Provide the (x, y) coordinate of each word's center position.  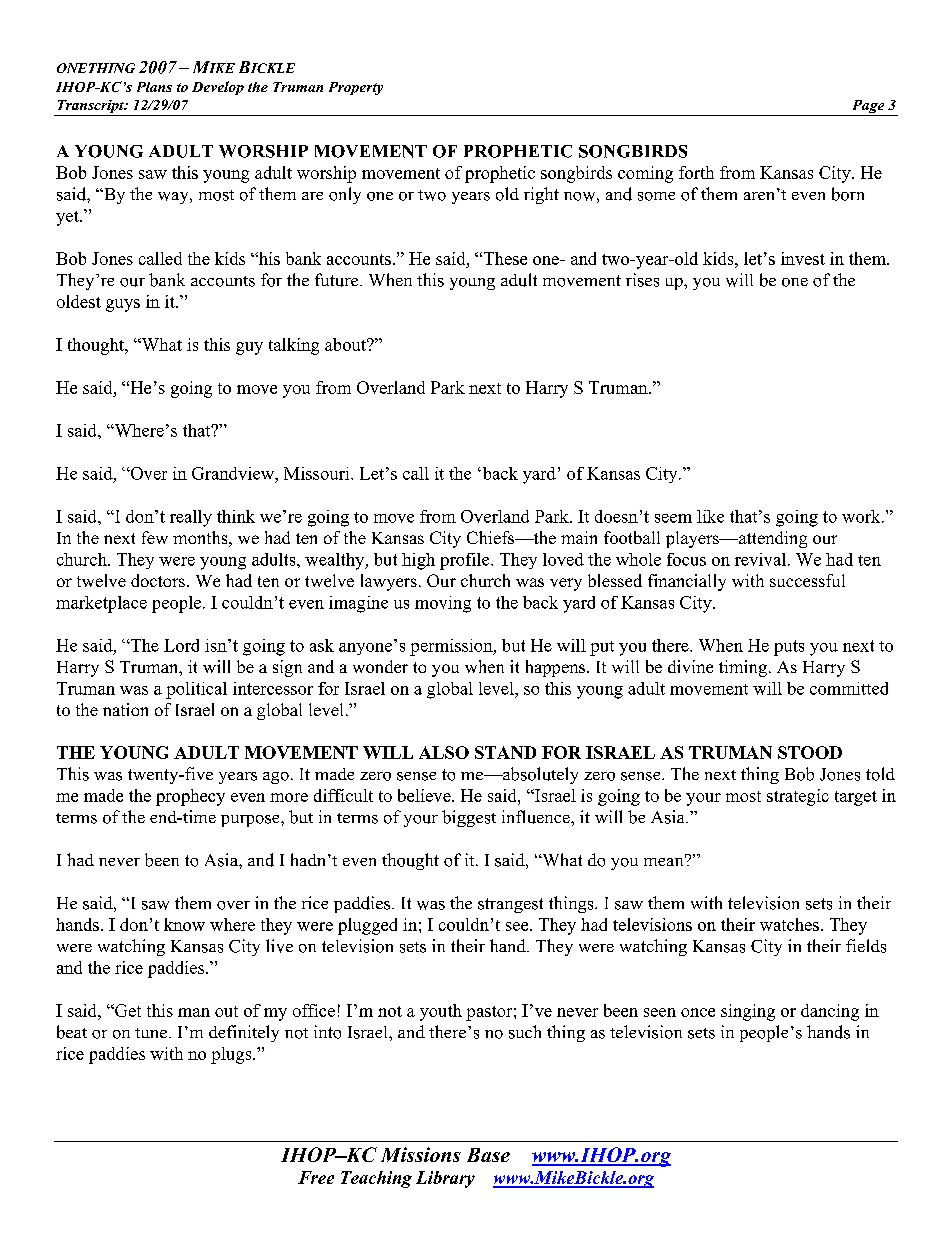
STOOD (810, 752)
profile (466, 561)
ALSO (444, 752)
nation (125, 709)
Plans (154, 87)
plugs (232, 1055)
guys (123, 305)
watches (789, 924)
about (347, 344)
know (184, 924)
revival (760, 559)
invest (803, 258)
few (155, 537)
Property (356, 88)
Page (868, 108)
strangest (510, 905)
